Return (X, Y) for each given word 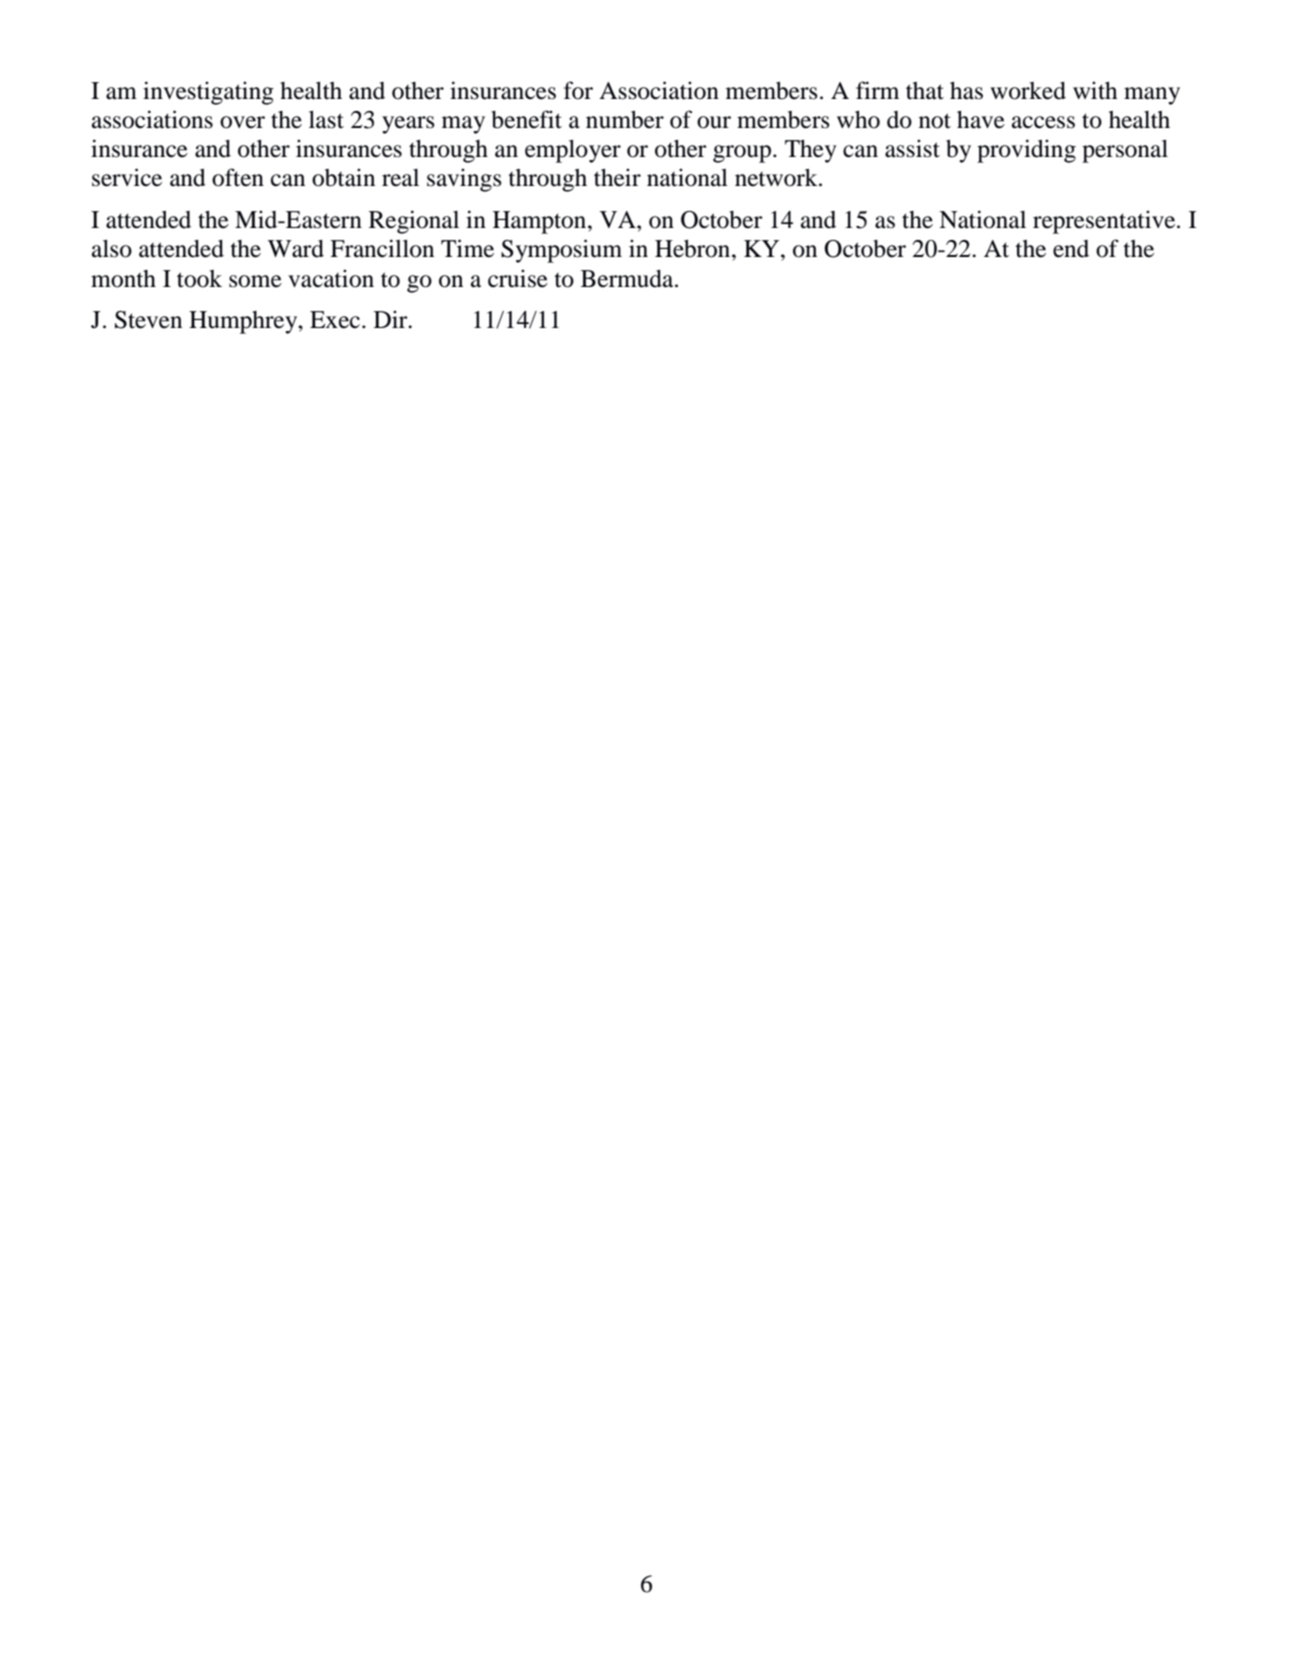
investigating (208, 93)
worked (1028, 91)
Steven (148, 320)
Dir (392, 319)
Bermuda (628, 279)
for (578, 90)
